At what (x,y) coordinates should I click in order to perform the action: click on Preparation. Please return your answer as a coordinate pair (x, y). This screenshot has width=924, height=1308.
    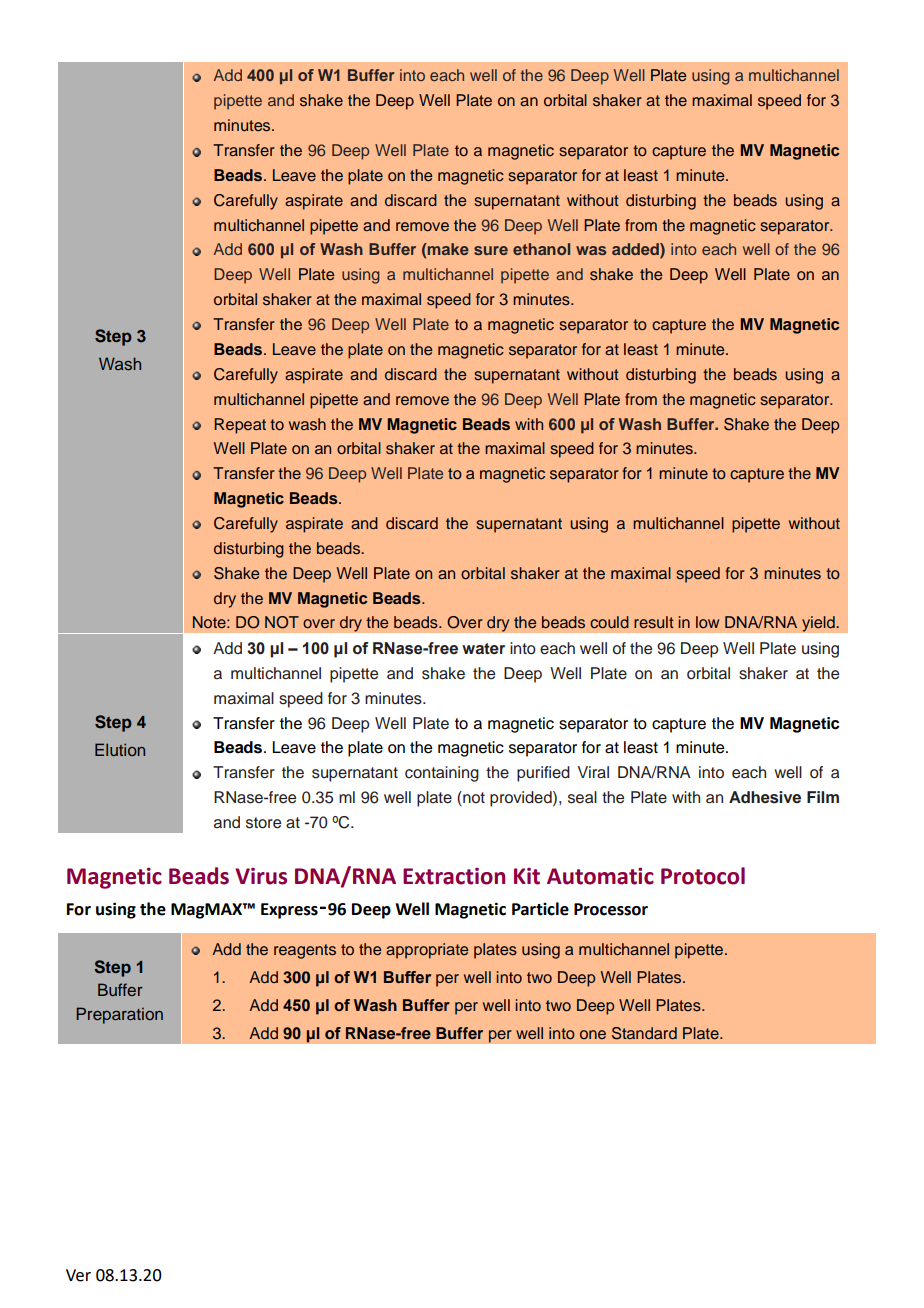
    Looking at the image, I should click on (119, 1015).
